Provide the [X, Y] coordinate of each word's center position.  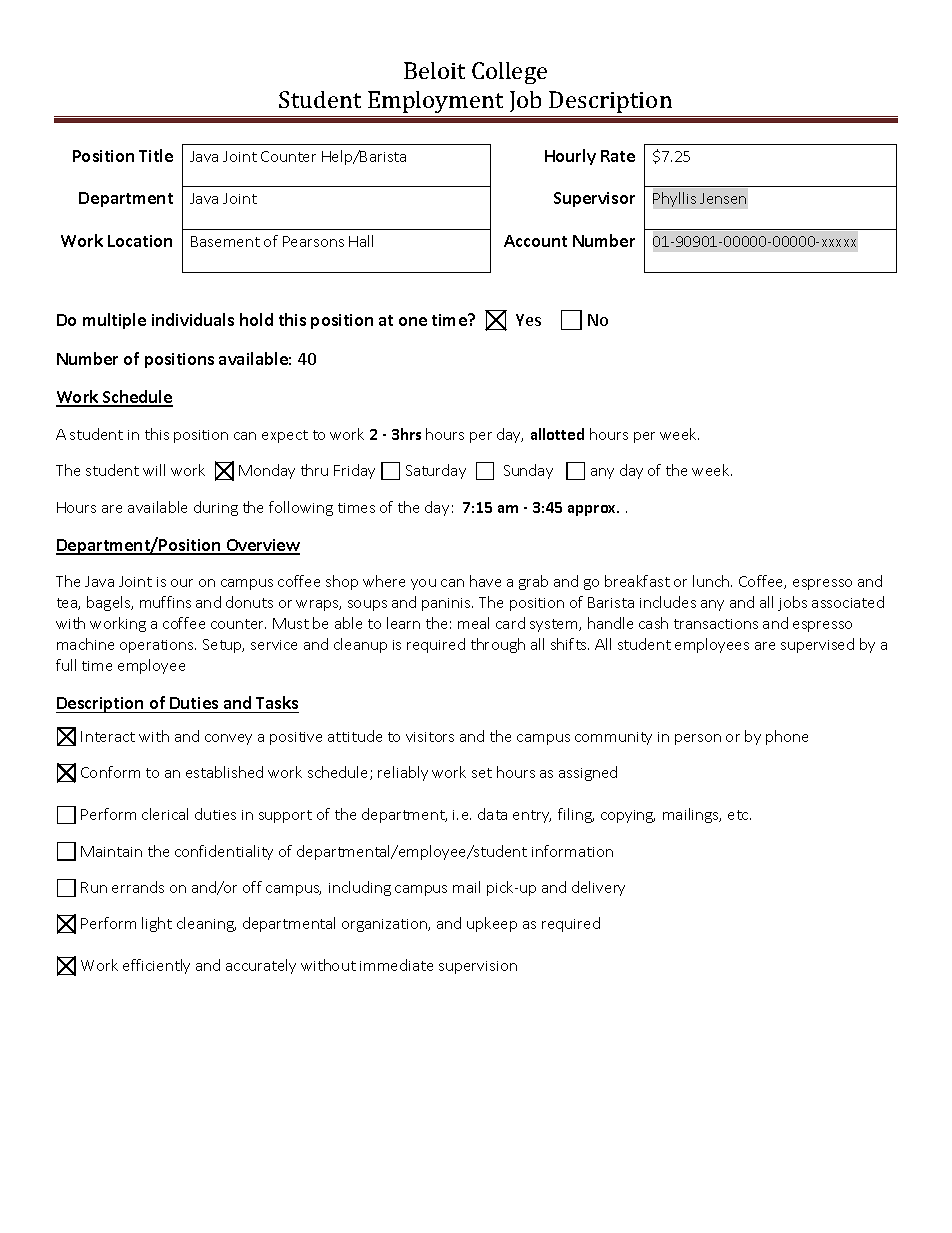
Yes [528, 320]
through [498, 645]
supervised [817, 645]
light [157, 924]
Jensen [723, 198]
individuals [193, 319]
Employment [436, 104]
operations [158, 646]
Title [156, 155]
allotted [557, 434]
